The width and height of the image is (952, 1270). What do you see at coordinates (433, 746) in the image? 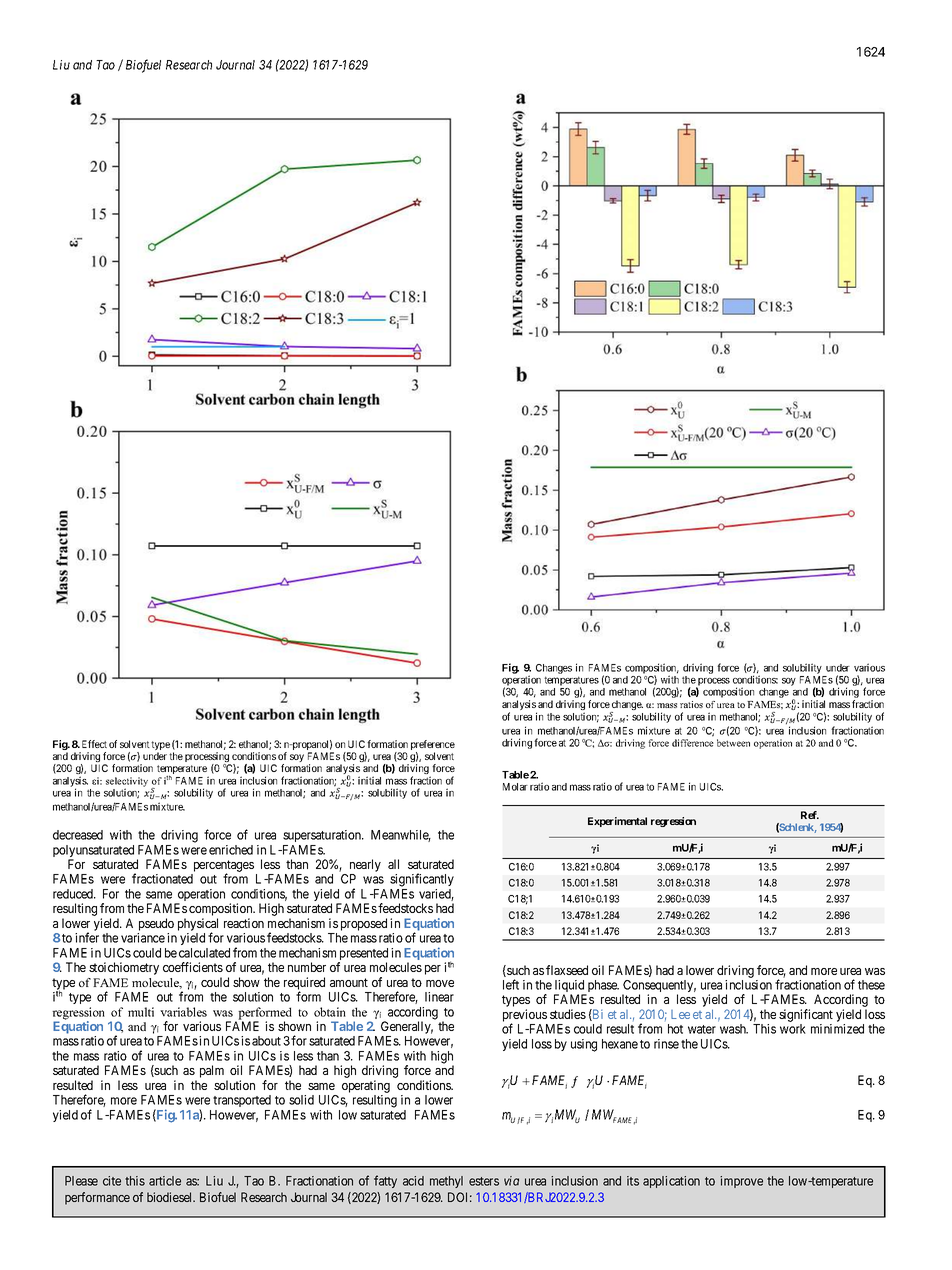
I see `preference` at bounding box center [433, 746].
